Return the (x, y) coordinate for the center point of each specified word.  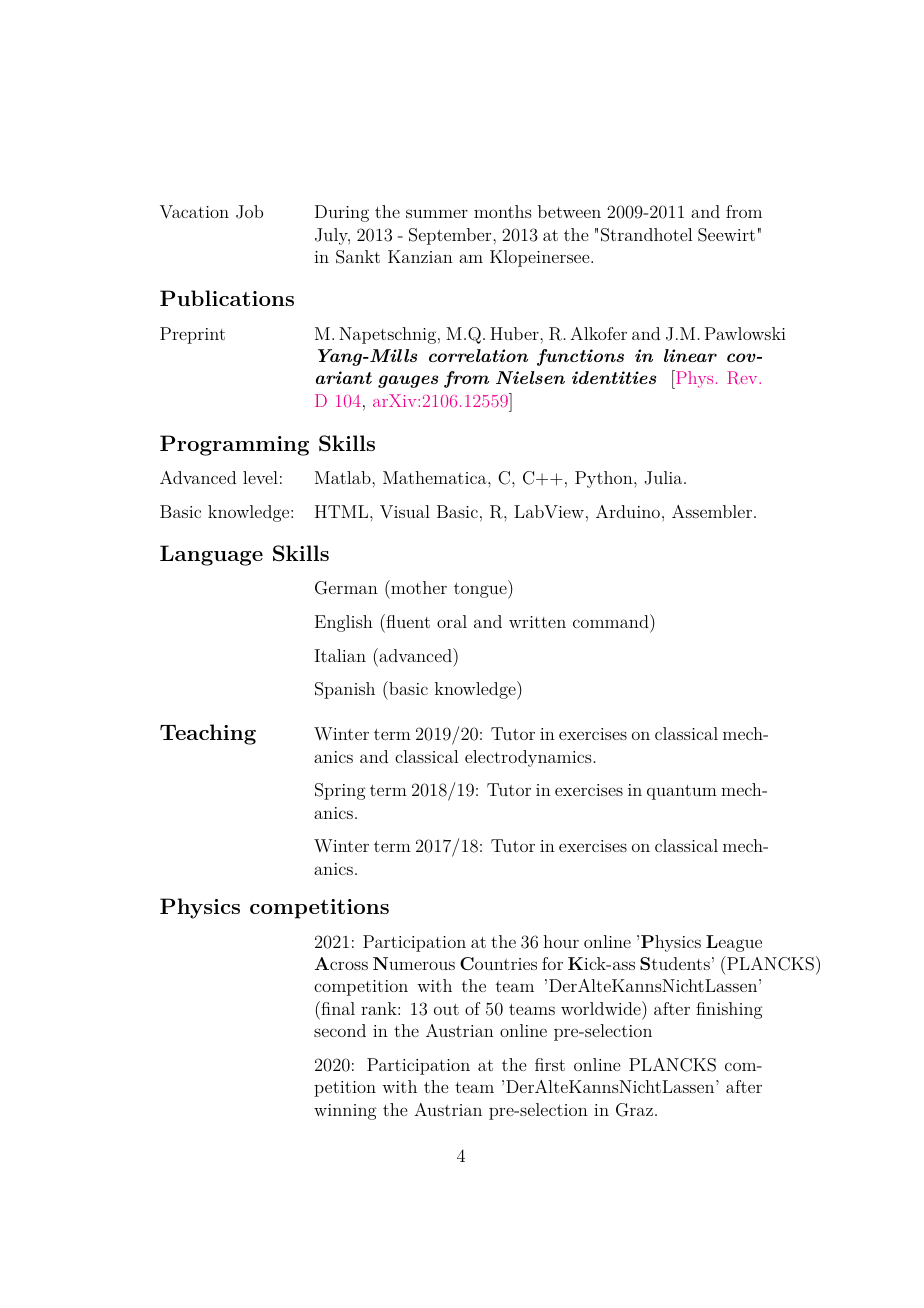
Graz (634, 1110)
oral (452, 621)
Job (249, 212)
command (612, 621)
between (569, 211)
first (550, 1064)
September (451, 236)
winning (345, 1112)
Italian (340, 655)
